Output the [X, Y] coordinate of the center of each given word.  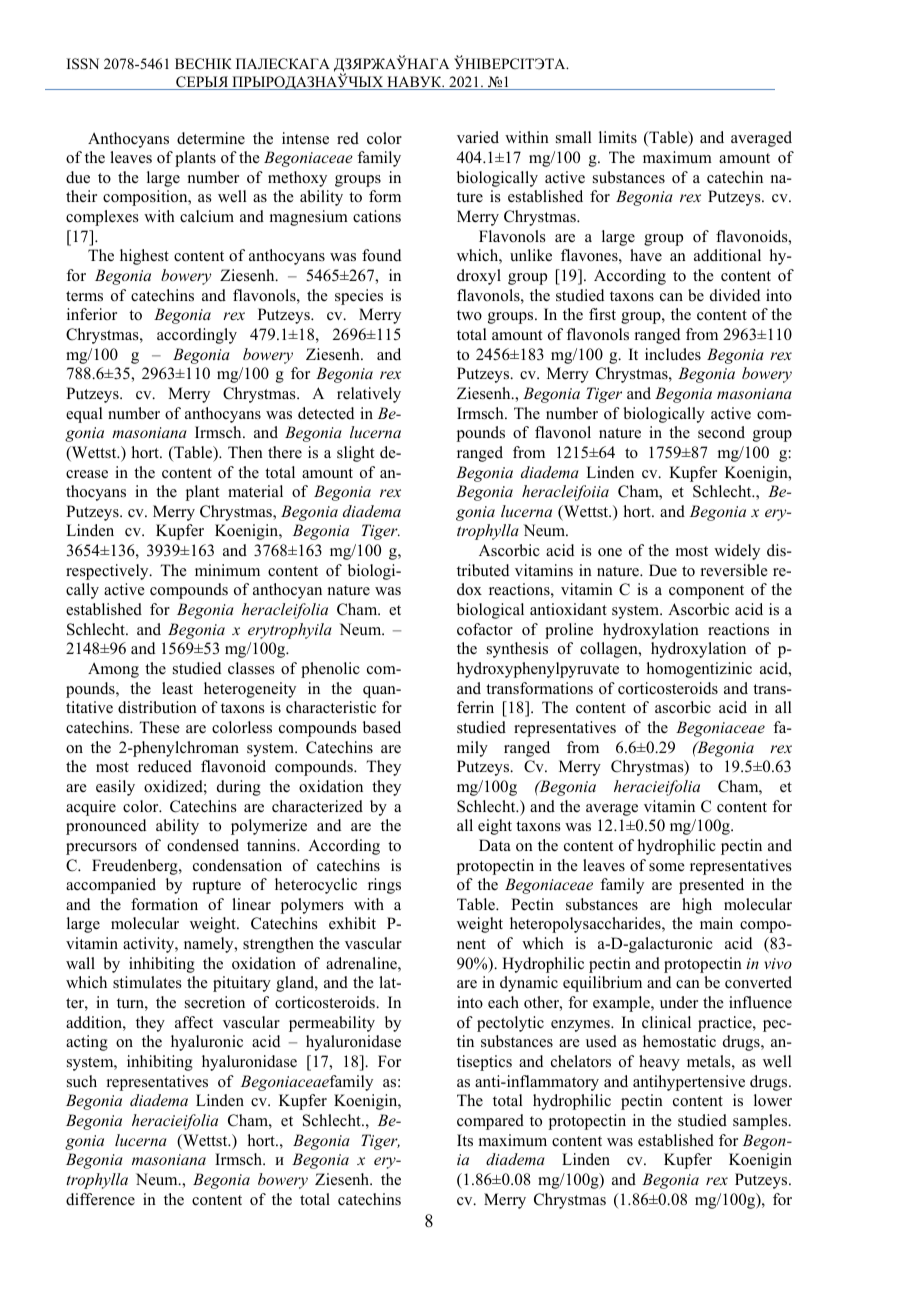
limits [618, 137]
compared [490, 1122]
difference [100, 1199]
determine [211, 138]
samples [761, 1122]
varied [478, 137]
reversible [734, 570]
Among [113, 670]
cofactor [485, 629]
